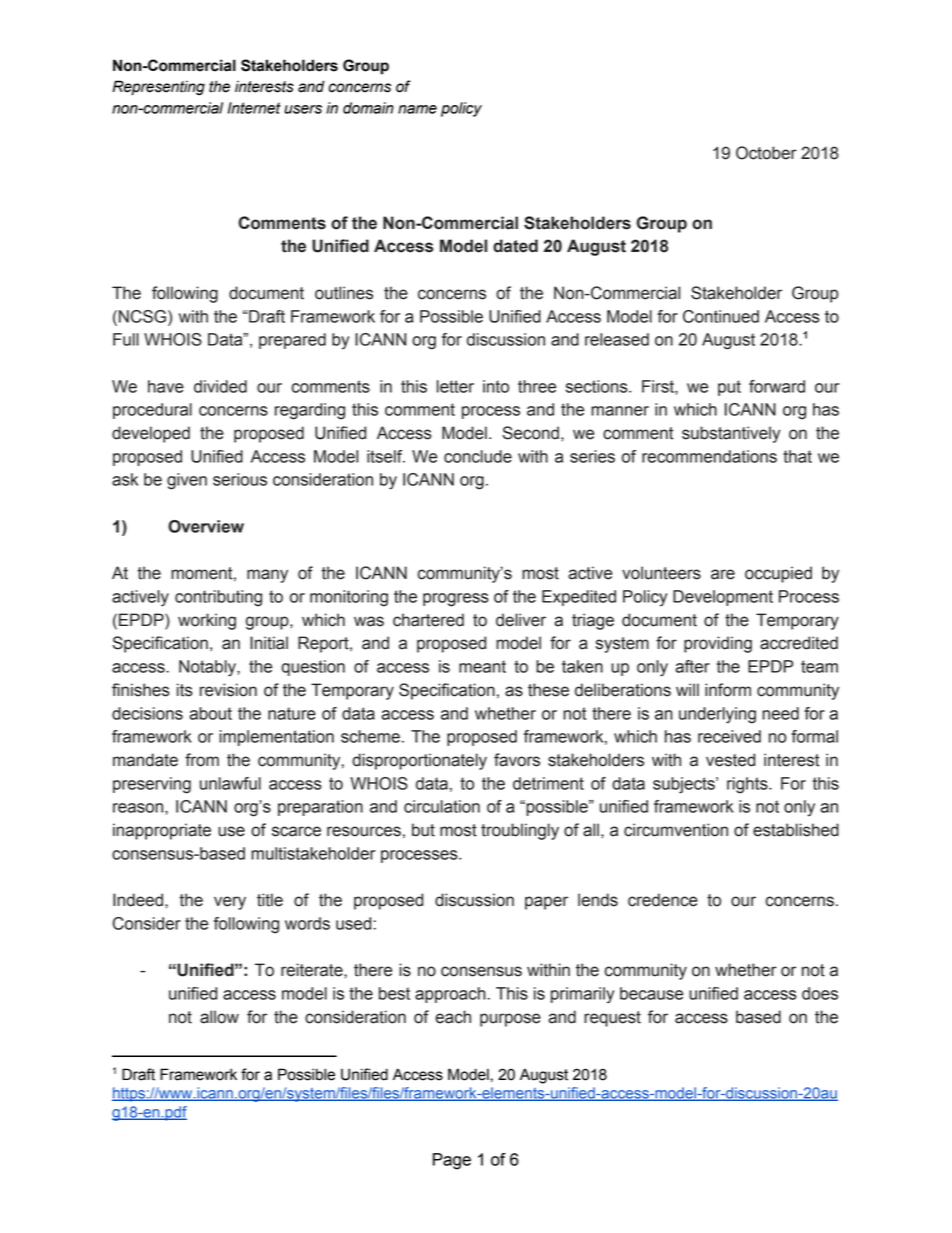  I want to click on October, so click(766, 153).
